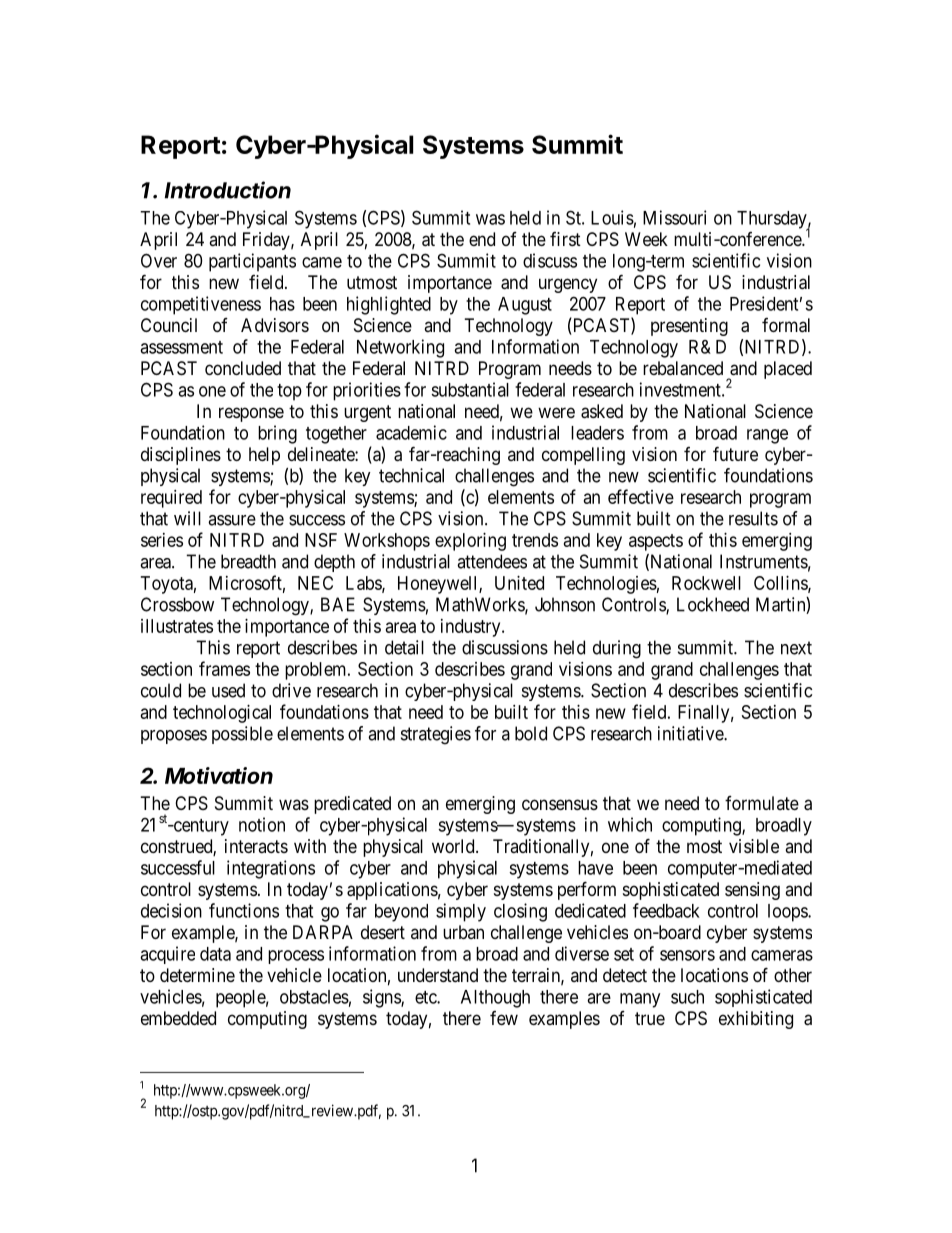  What do you see at coordinates (411, 475) in the screenshot?
I see `technical` at bounding box center [411, 475].
